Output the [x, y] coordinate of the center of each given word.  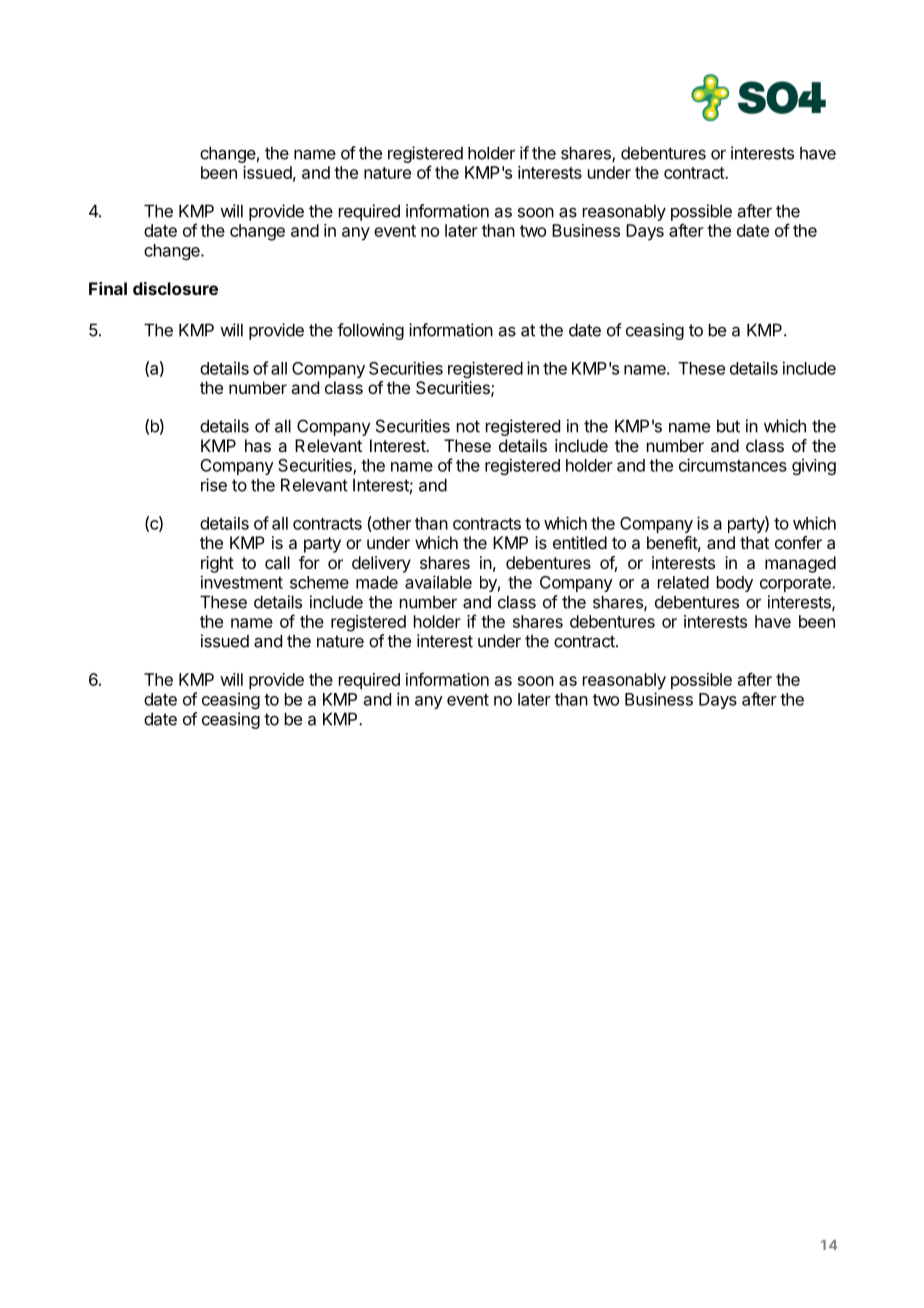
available [438, 582]
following [370, 331]
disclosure [175, 288]
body [735, 584]
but [728, 426]
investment [242, 582]
